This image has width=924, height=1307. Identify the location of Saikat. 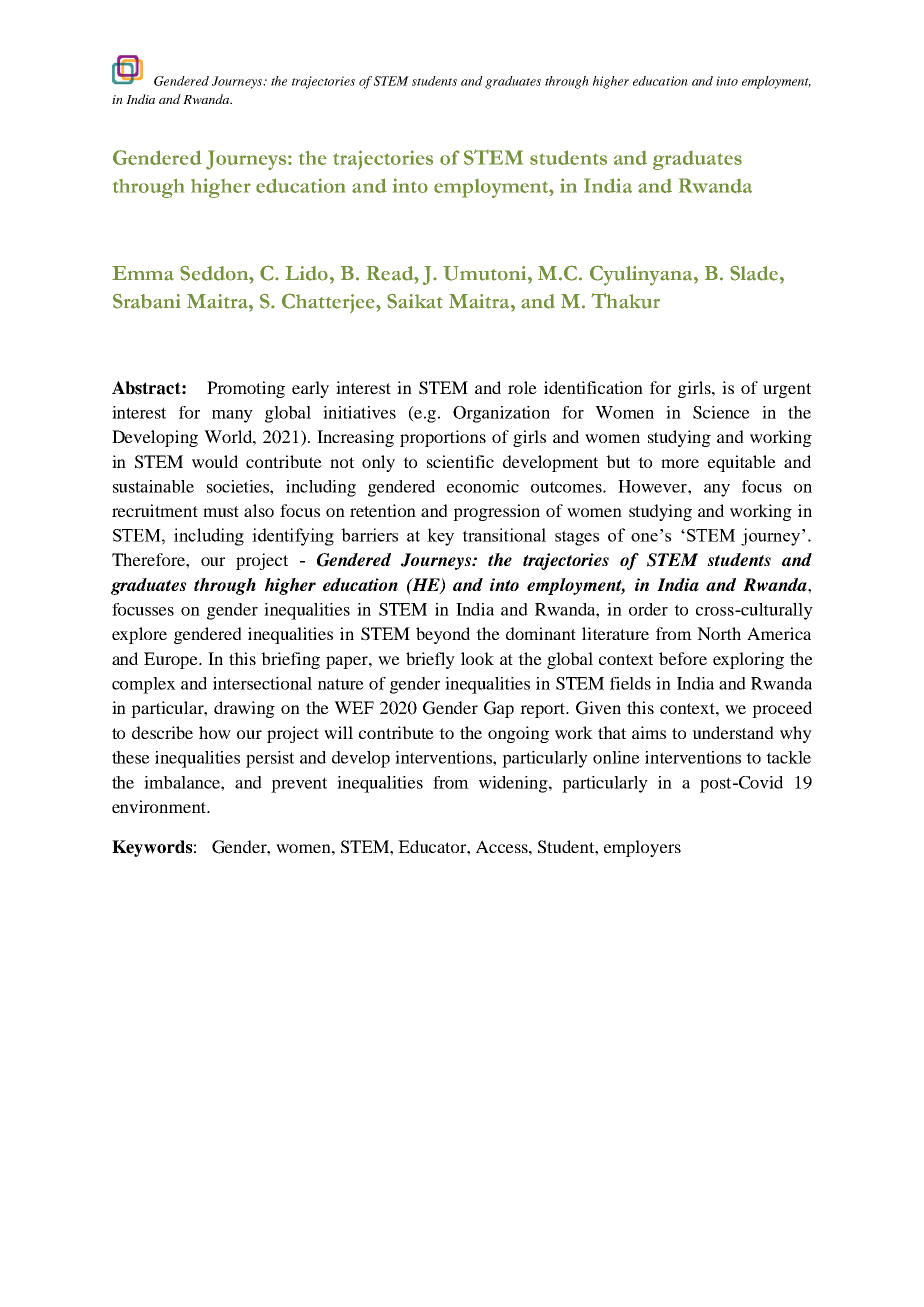
(415, 301).
